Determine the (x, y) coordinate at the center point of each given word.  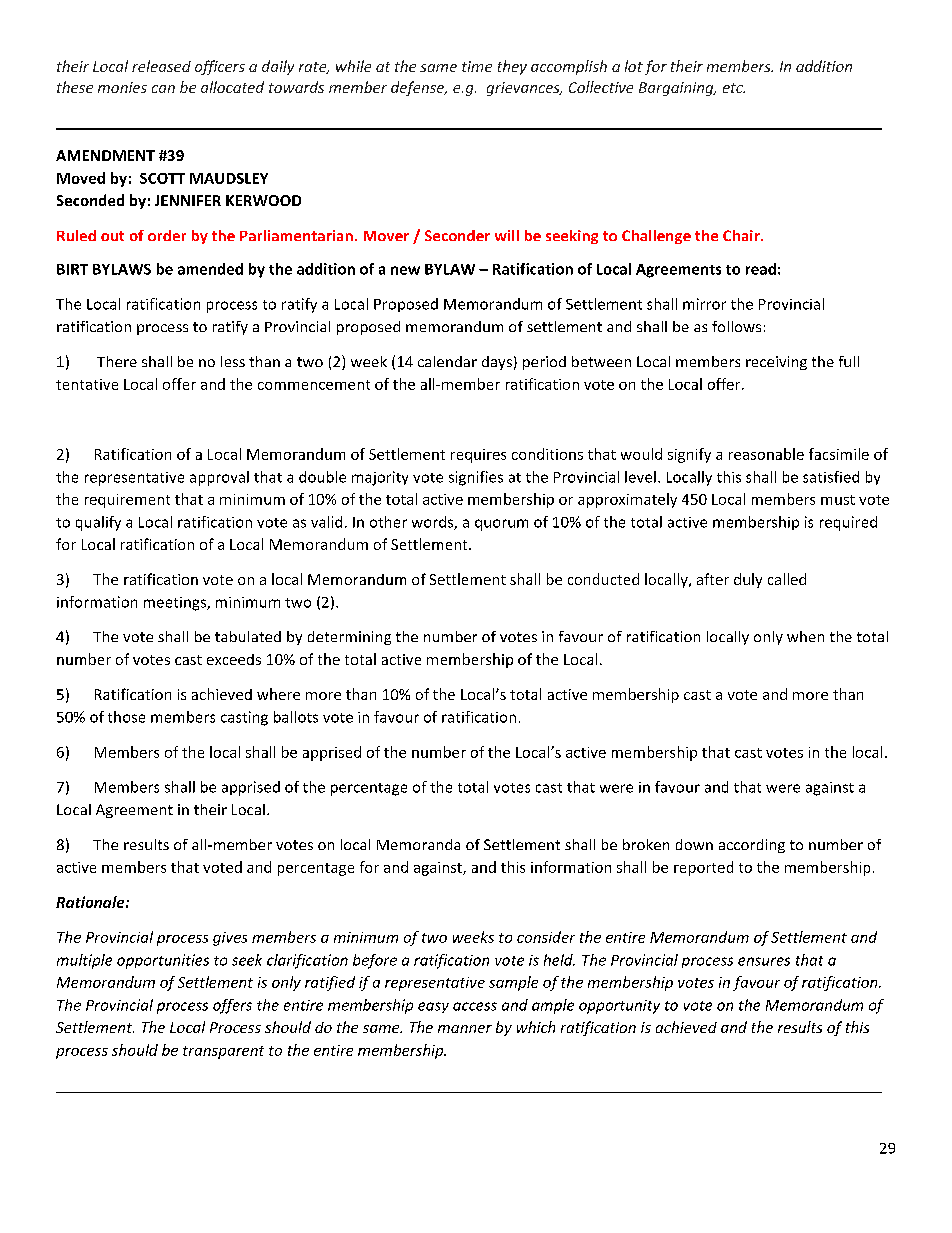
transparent (223, 1052)
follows (736, 326)
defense (419, 88)
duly (748, 580)
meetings (176, 604)
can (163, 89)
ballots (296, 717)
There (117, 361)
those (126, 717)
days (497, 363)
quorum (501, 525)
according (752, 846)
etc (734, 88)
